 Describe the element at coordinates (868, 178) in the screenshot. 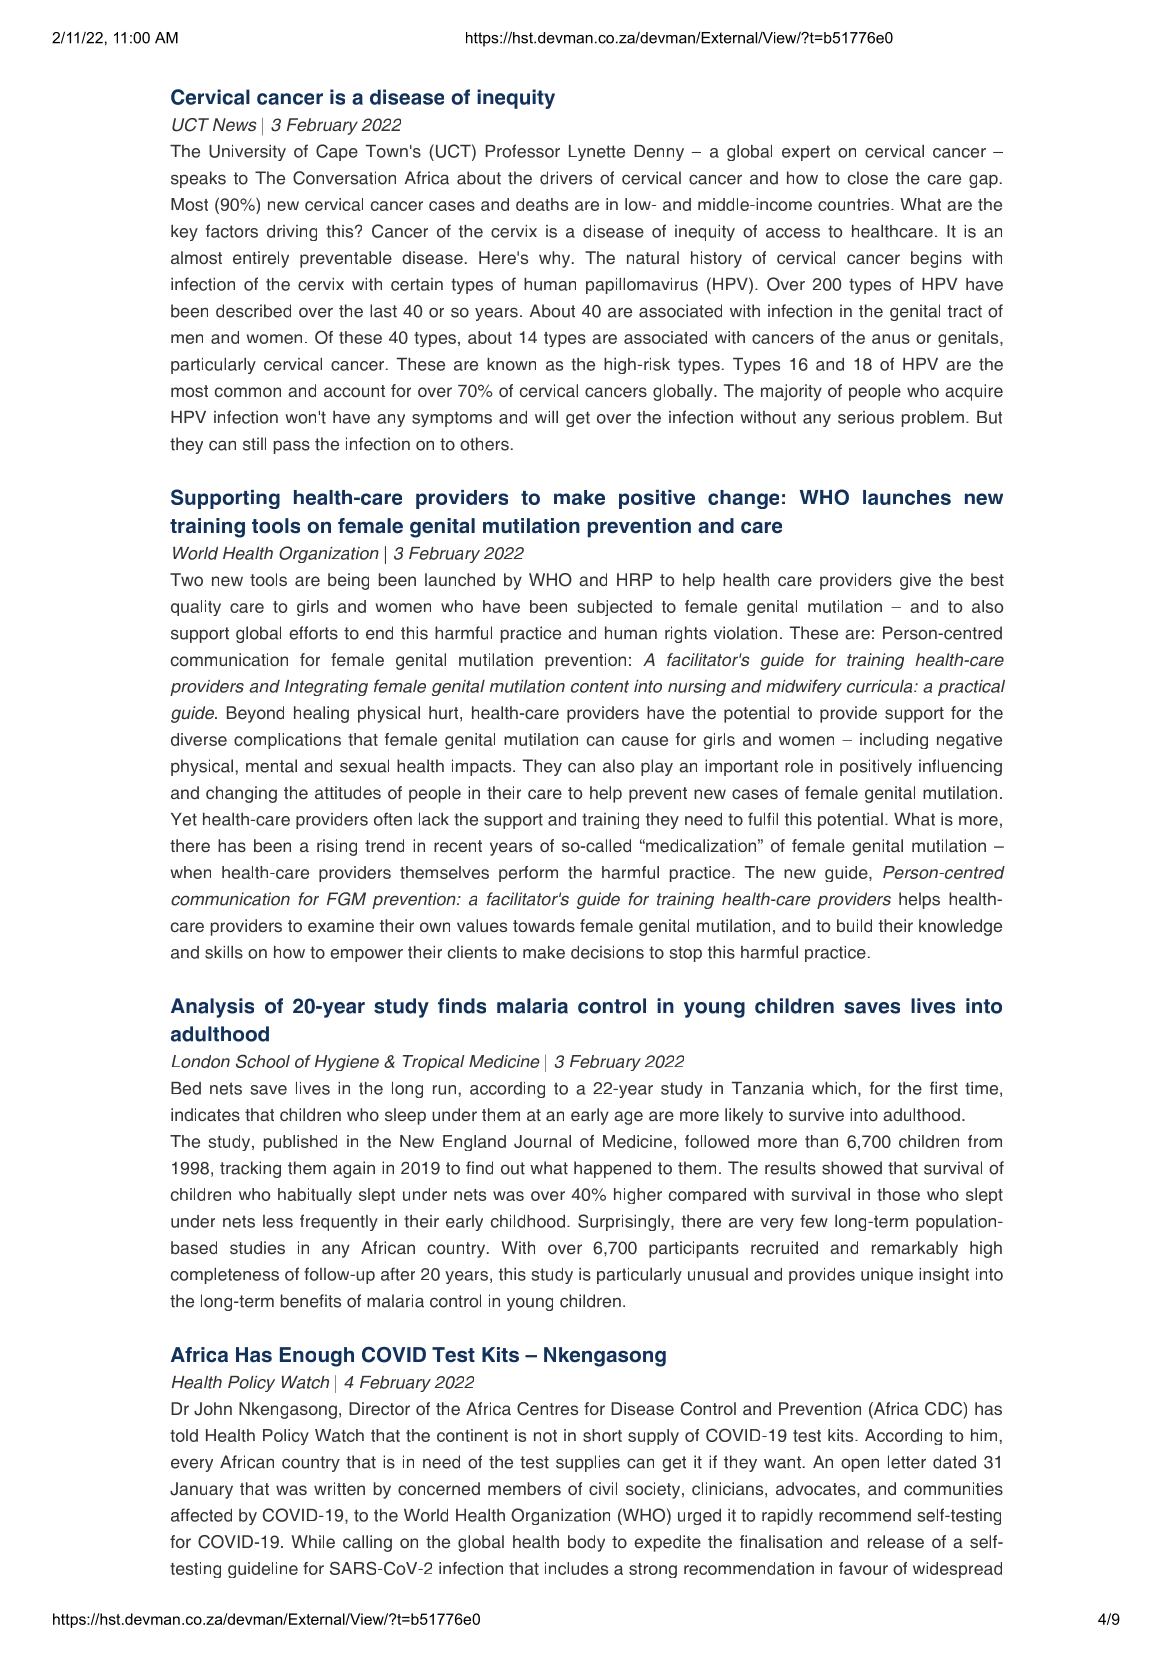

I see `close` at that location.
